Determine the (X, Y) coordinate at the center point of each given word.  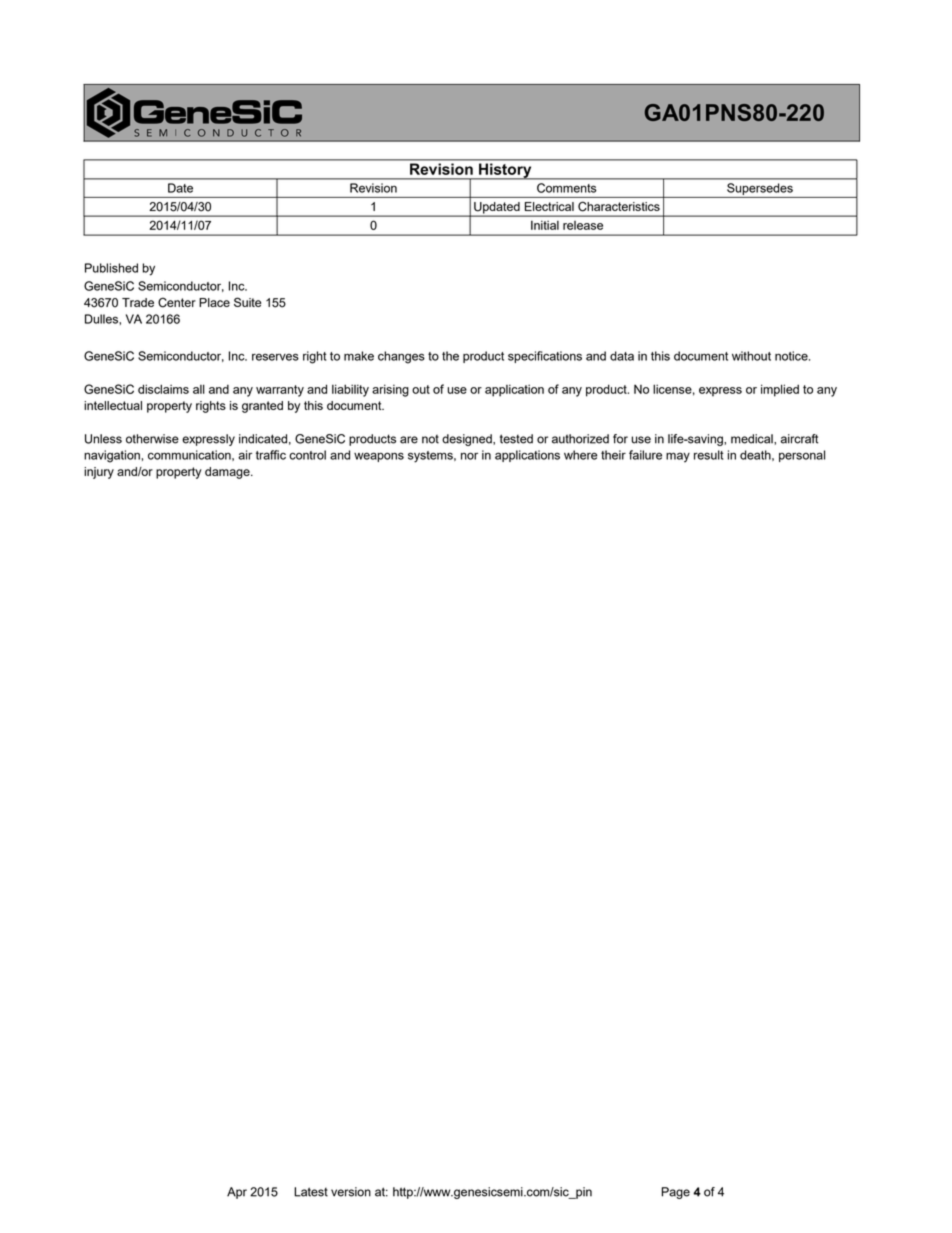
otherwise (152, 439)
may (678, 457)
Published (111, 268)
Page (676, 1193)
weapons (379, 457)
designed (468, 440)
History (505, 171)
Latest (311, 1192)
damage (228, 473)
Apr (237, 1193)
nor (469, 456)
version (351, 1192)
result (708, 455)
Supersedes (760, 189)
